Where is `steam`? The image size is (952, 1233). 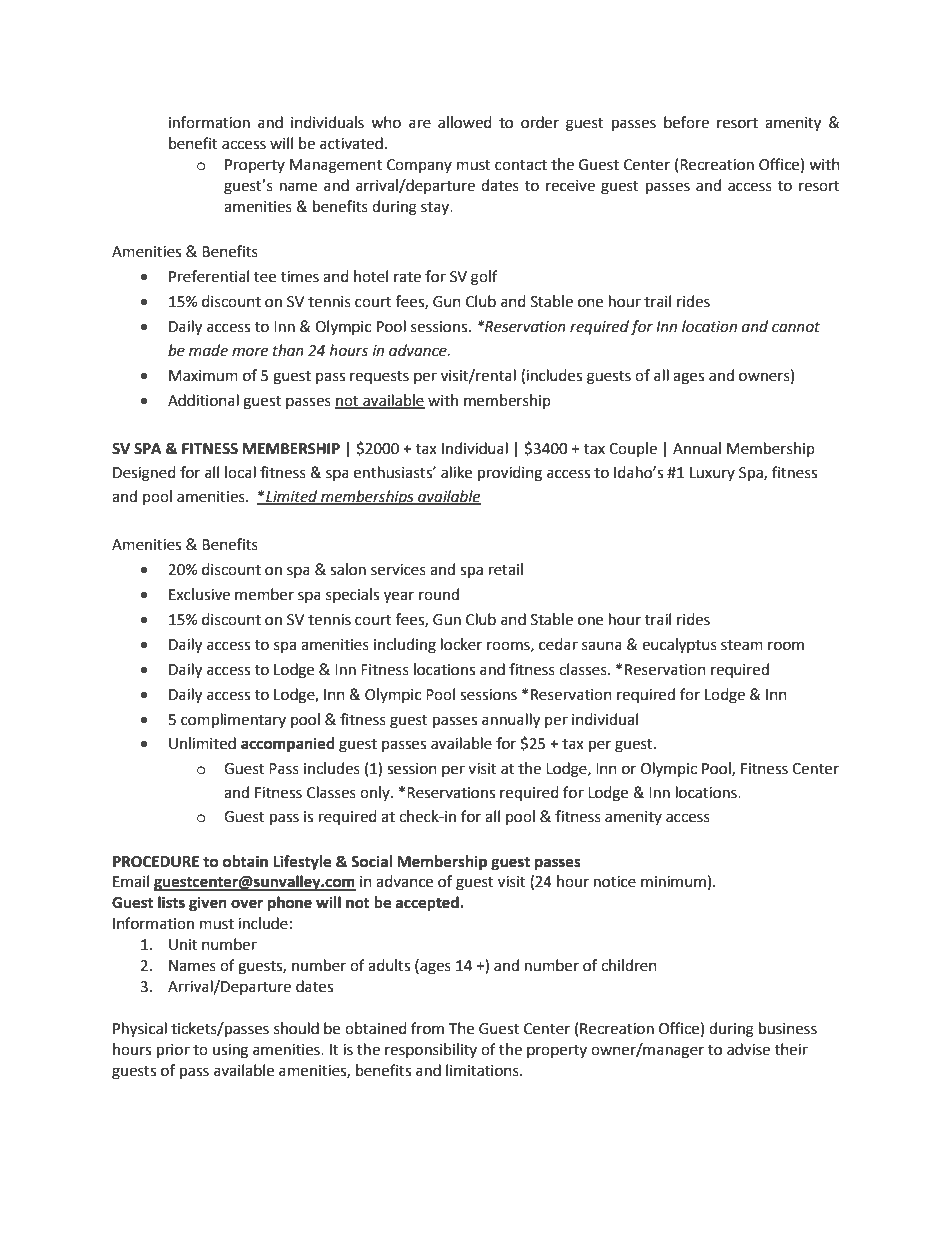 steam is located at coordinates (742, 645).
